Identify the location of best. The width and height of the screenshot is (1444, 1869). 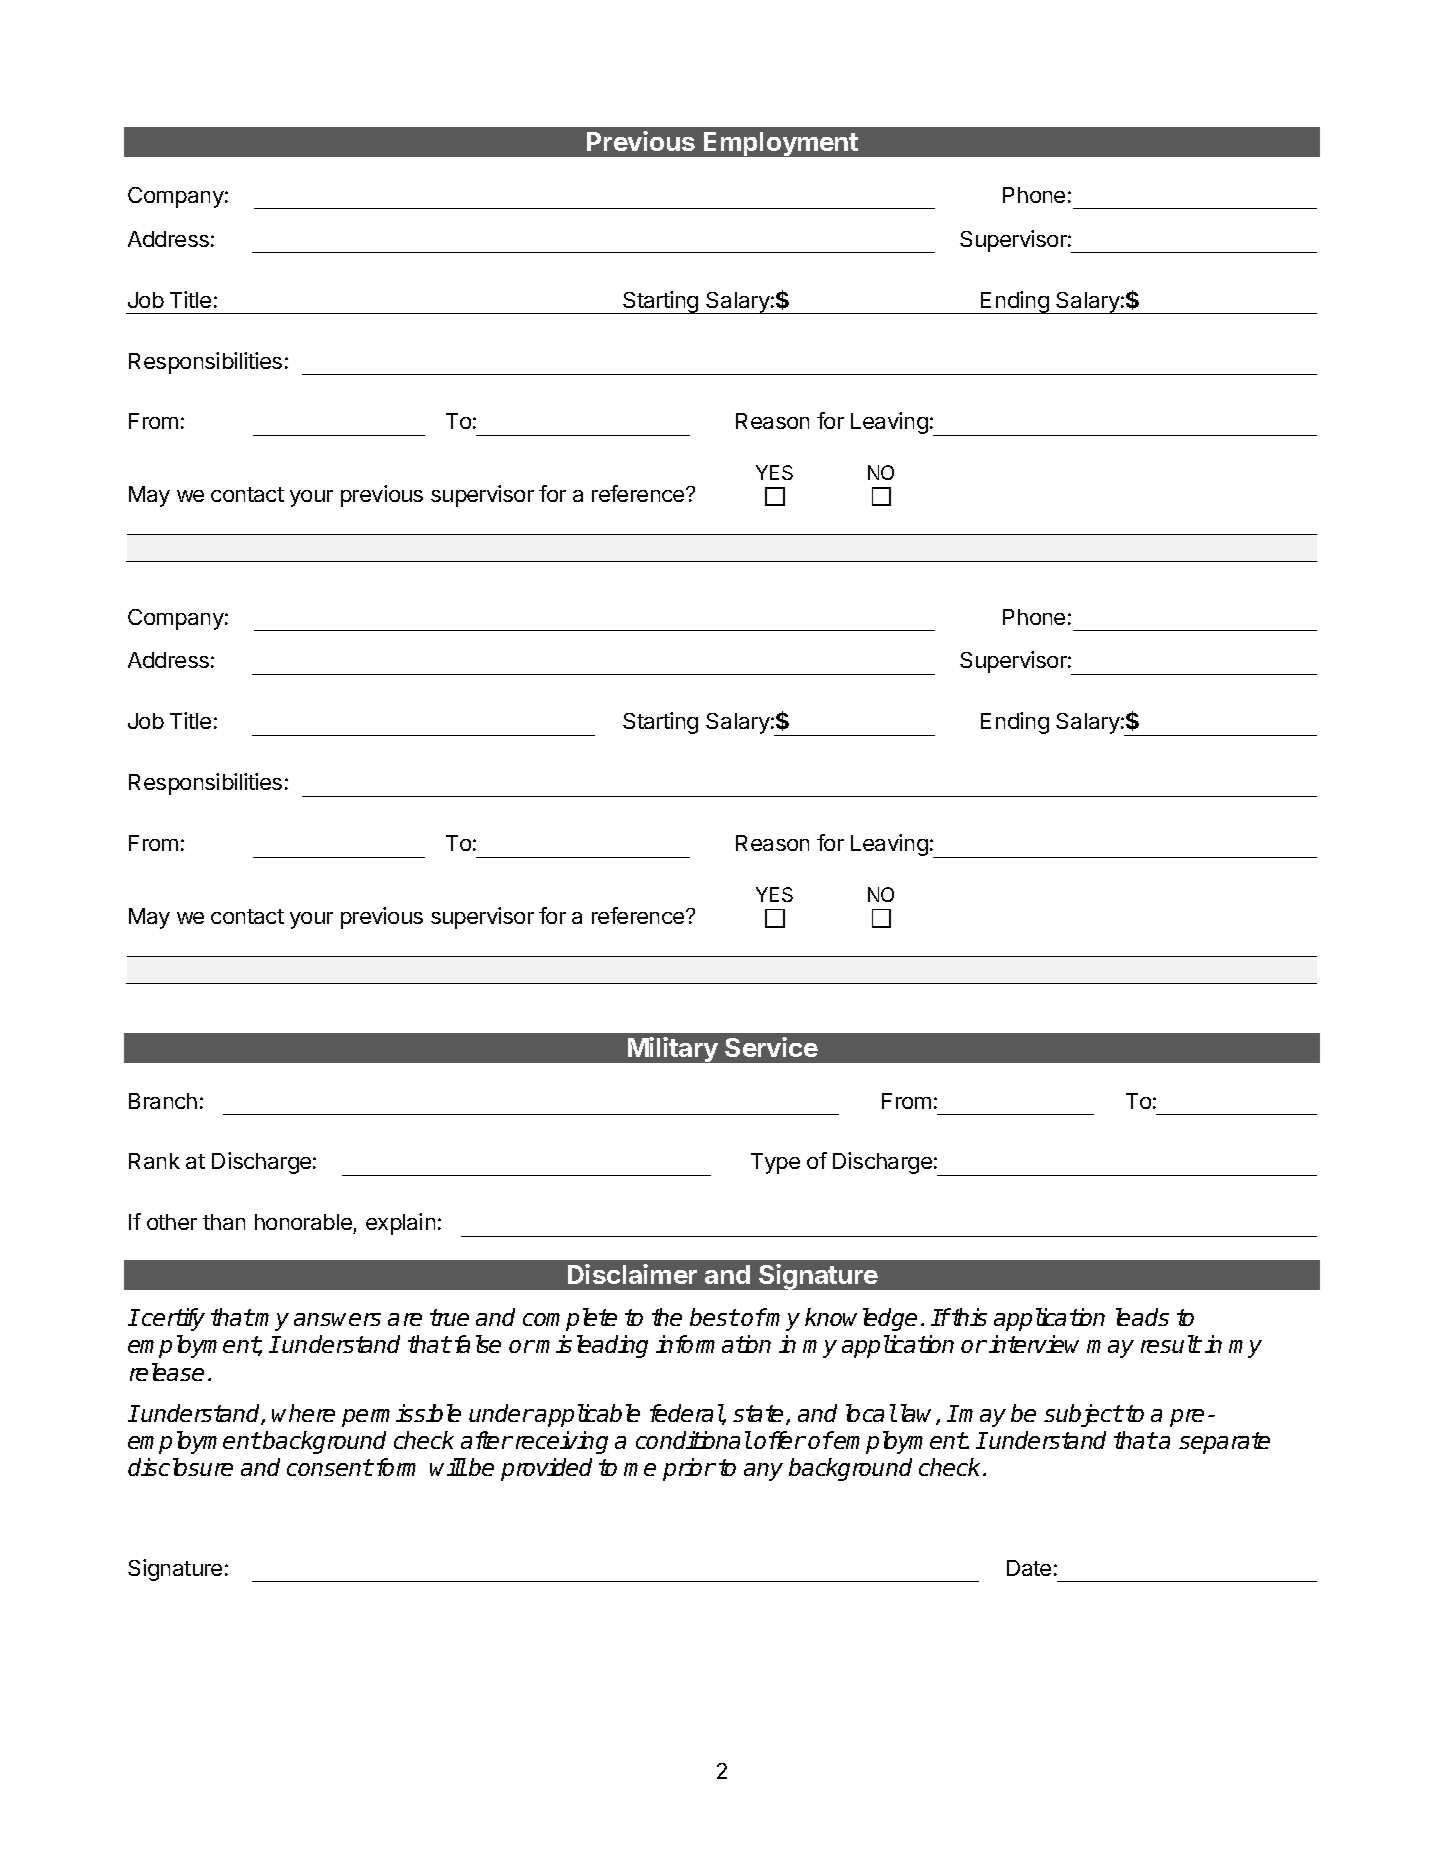
(714, 1317).
